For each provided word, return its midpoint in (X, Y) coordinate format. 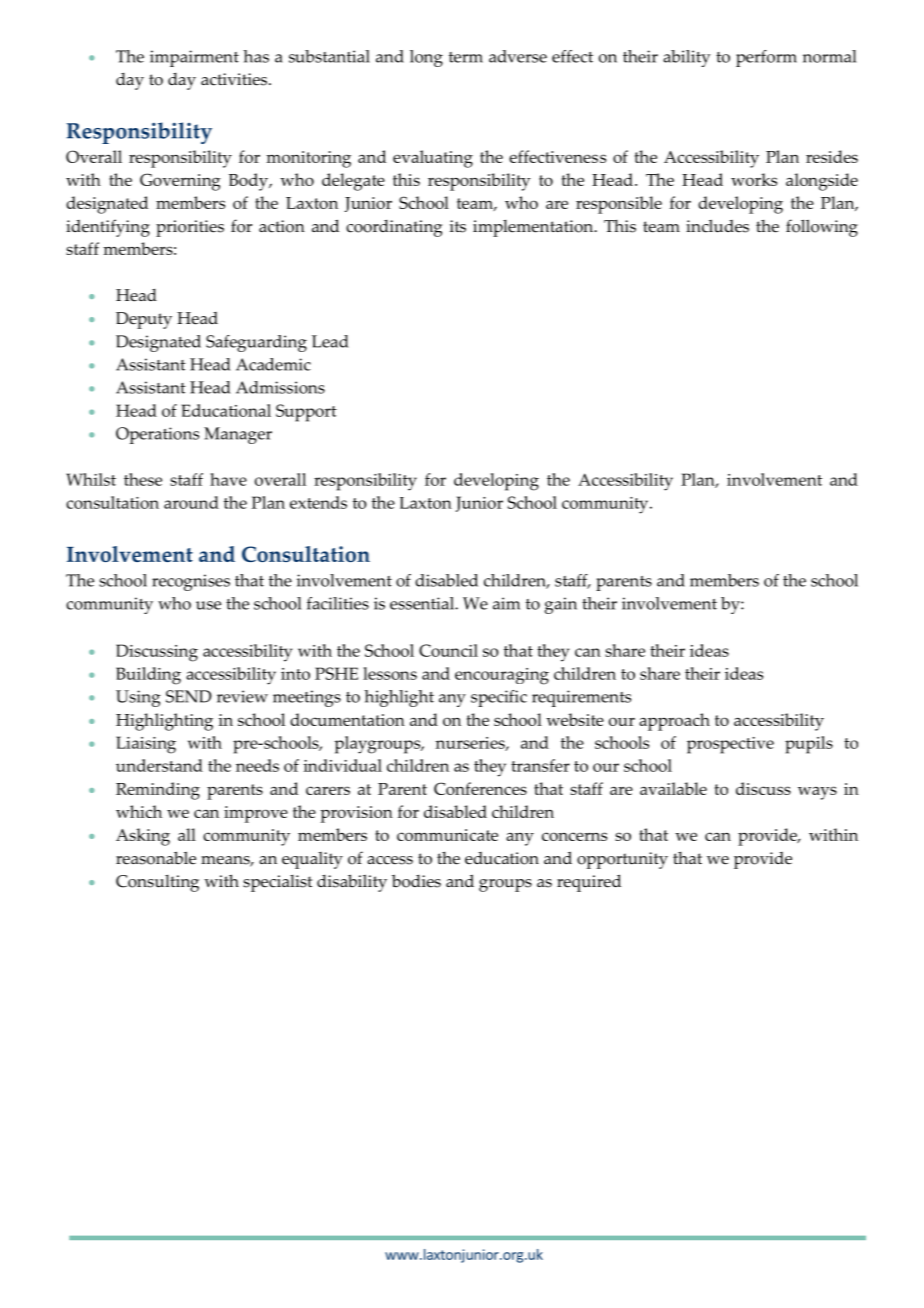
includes (717, 226)
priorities (190, 228)
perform (766, 58)
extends (318, 502)
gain (561, 605)
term (466, 57)
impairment (194, 58)
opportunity (622, 860)
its (458, 226)
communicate (447, 835)
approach (674, 722)
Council (448, 650)
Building (148, 676)
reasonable (156, 858)
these (143, 479)
